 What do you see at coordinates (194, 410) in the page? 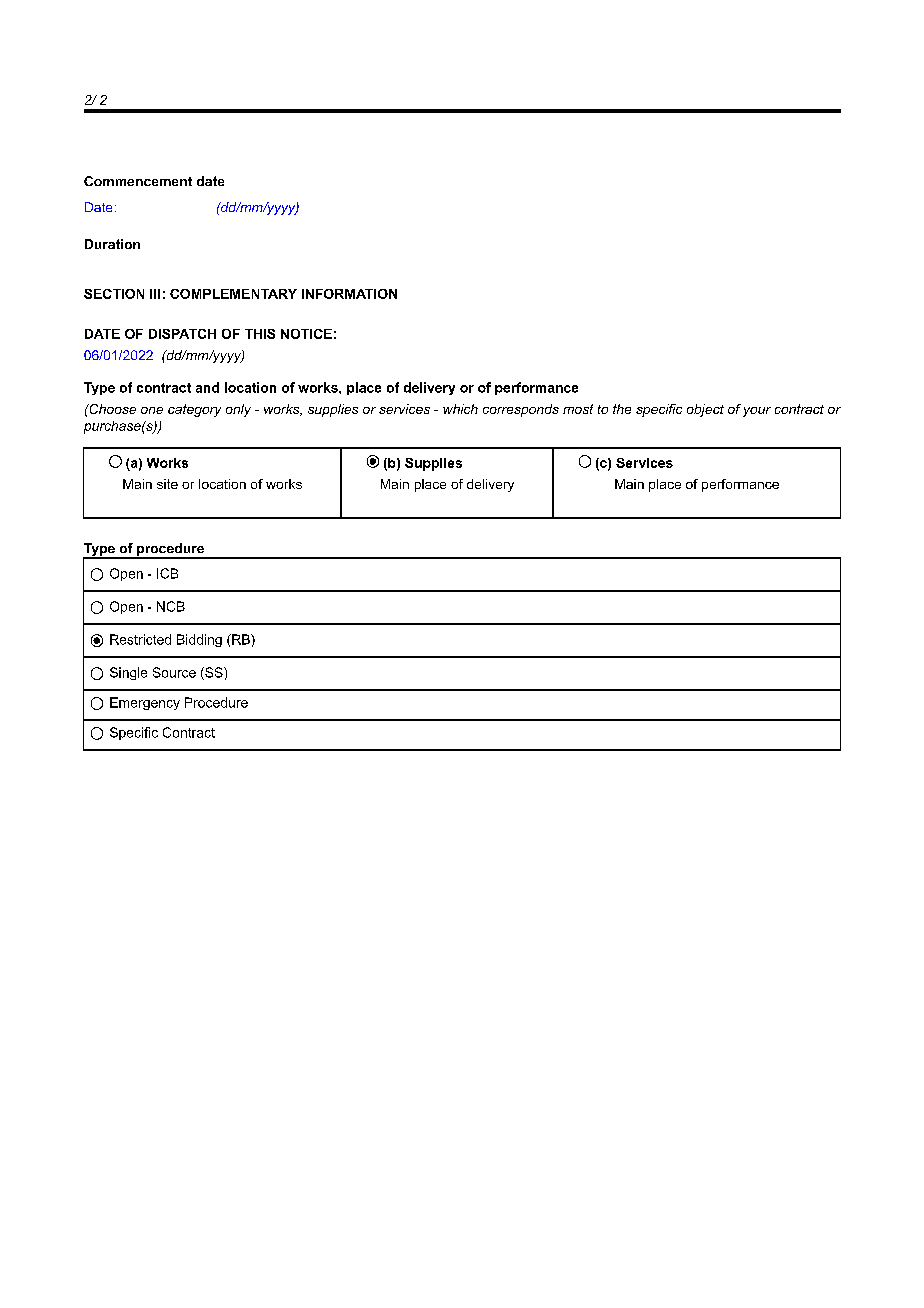
I see `category` at bounding box center [194, 410].
